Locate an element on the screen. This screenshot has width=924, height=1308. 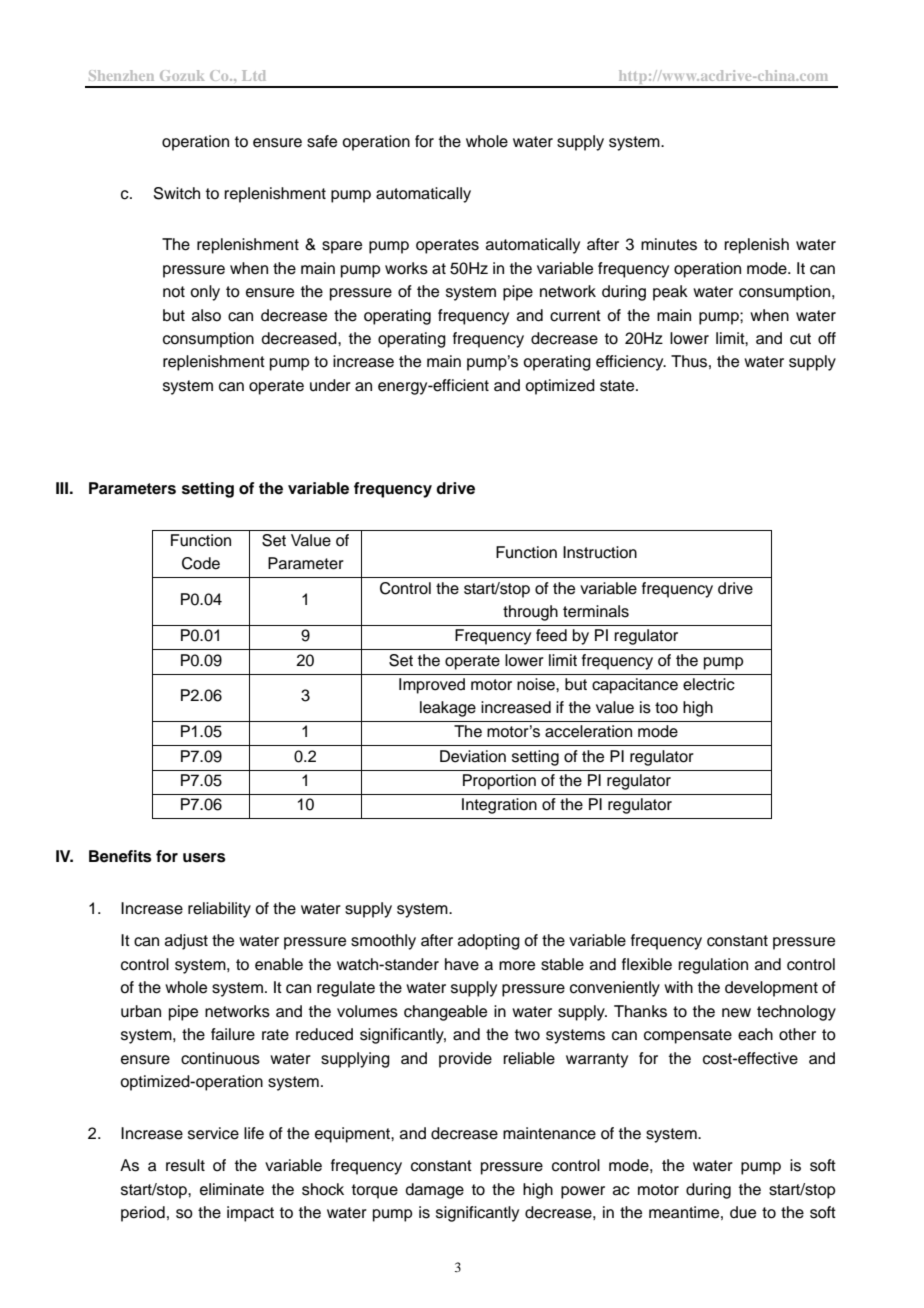
Code is located at coordinates (201, 563).
